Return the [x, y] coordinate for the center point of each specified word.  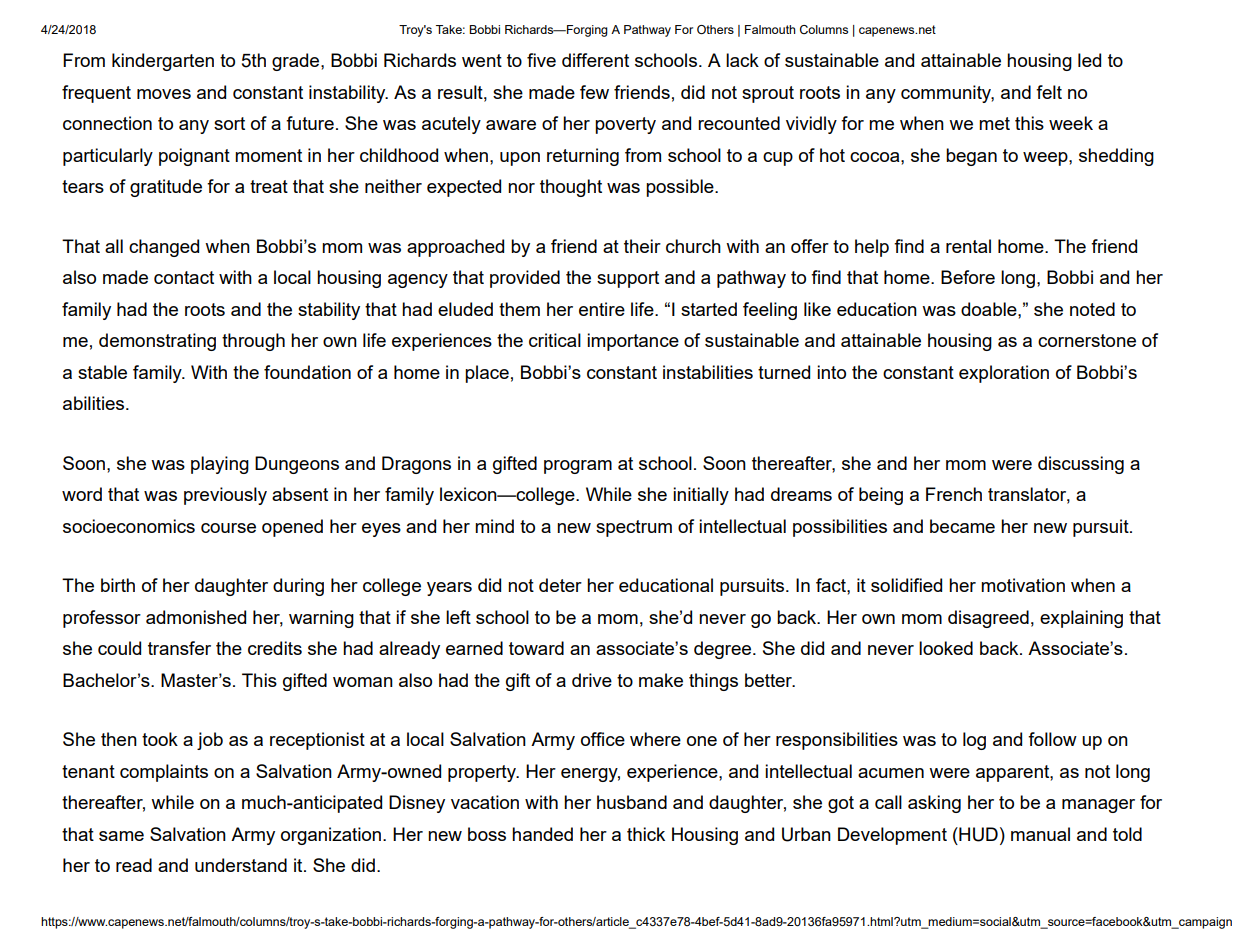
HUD [977, 834]
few [594, 92]
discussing [1081, 465]
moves [164, 94]
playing [220, 465]
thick [646, 834]
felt [1049, 92]
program [578, 467]
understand [241, 865]
